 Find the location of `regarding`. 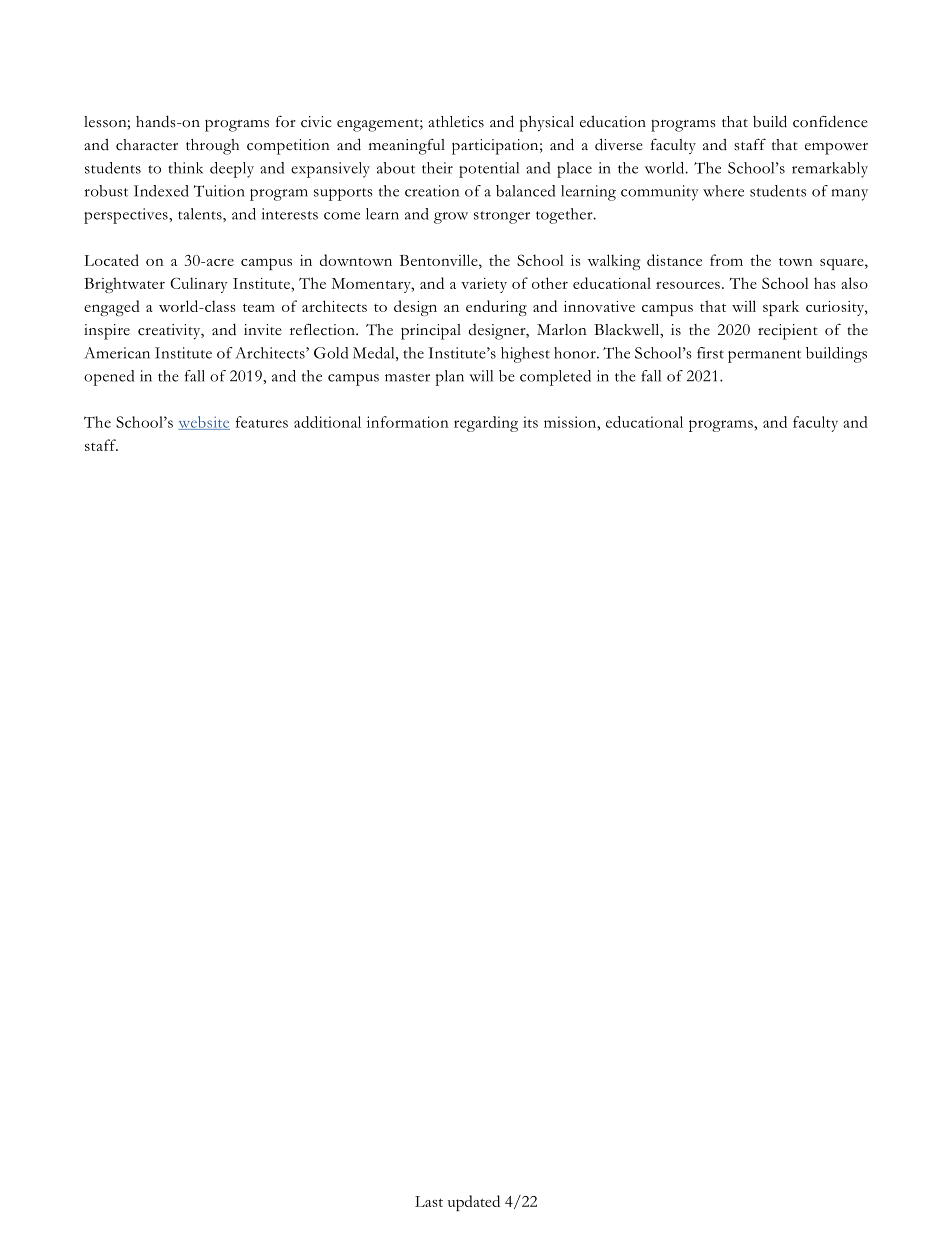

regarding is located at coordinates (486, 424).
